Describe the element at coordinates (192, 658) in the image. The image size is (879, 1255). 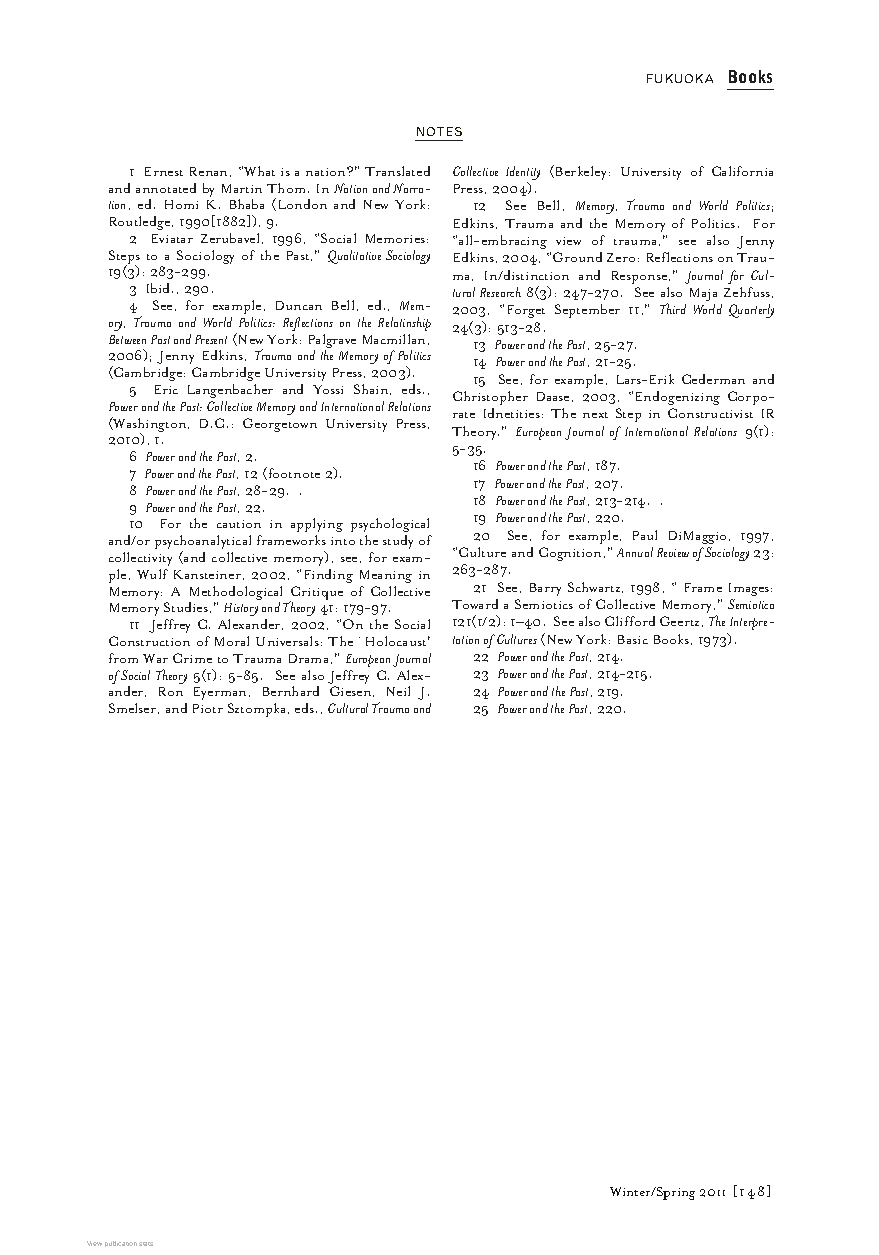
I see `Crime` at that location.
